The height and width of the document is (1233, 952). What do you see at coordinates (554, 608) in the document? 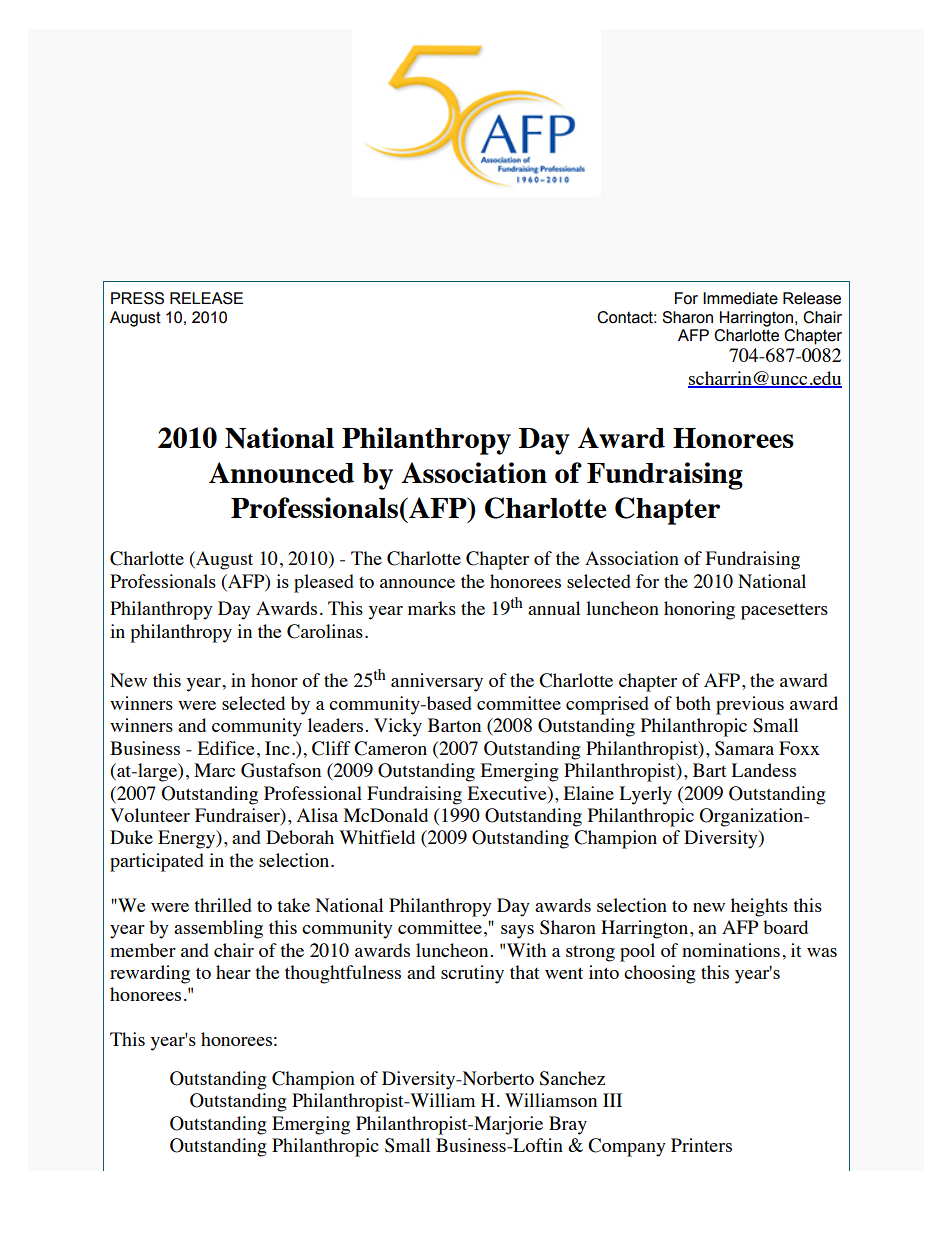
I see `annual` at bounding box center [554, 608].
